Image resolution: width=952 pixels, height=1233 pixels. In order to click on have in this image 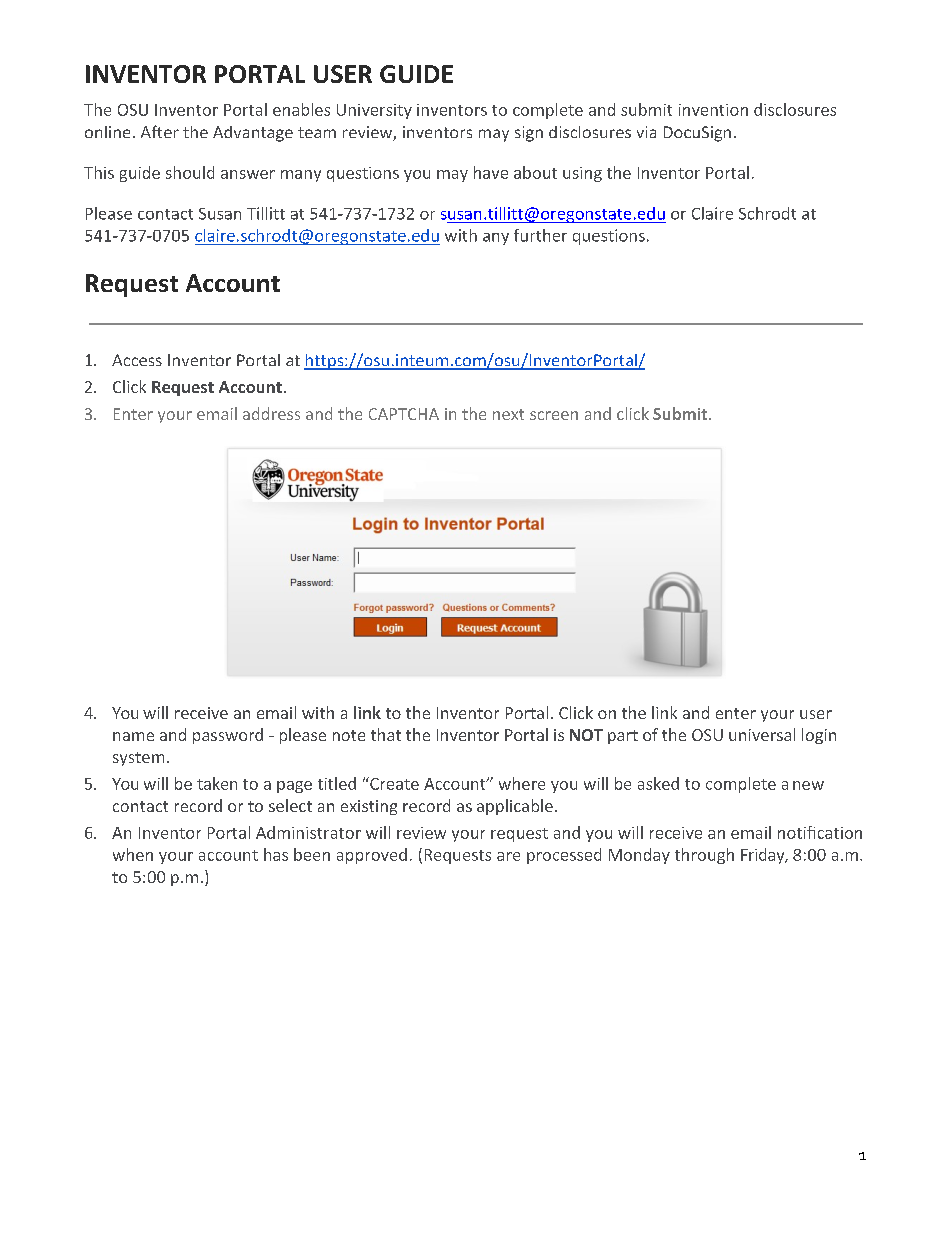, I will do `click(491, 172)`.
